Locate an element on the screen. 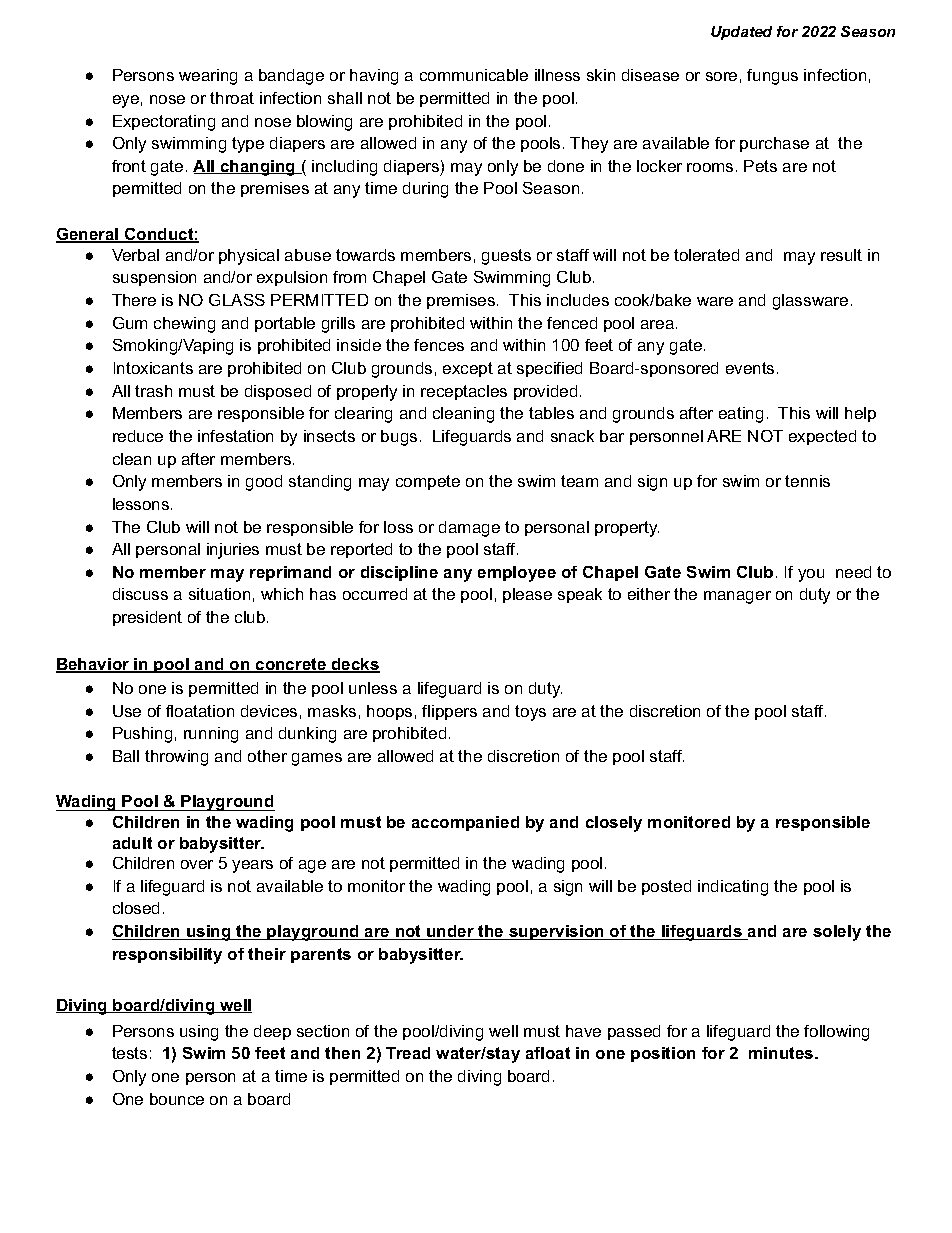 Image resolution: width=952 pixels, height=1233 pixels. communicable is located at coordinates (474, 75).
